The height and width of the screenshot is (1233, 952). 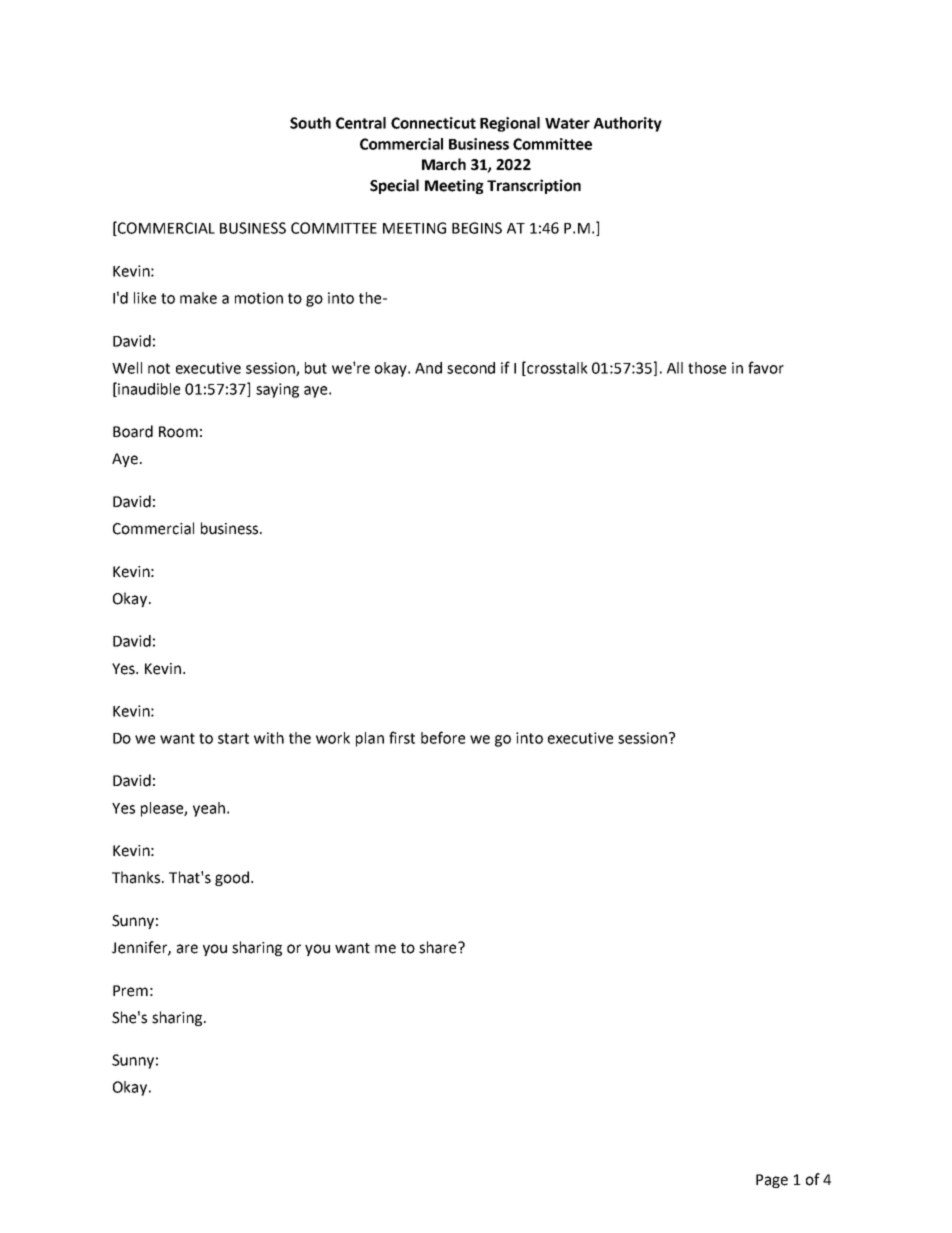 I want to click on start, so click(x=233, y=738).
